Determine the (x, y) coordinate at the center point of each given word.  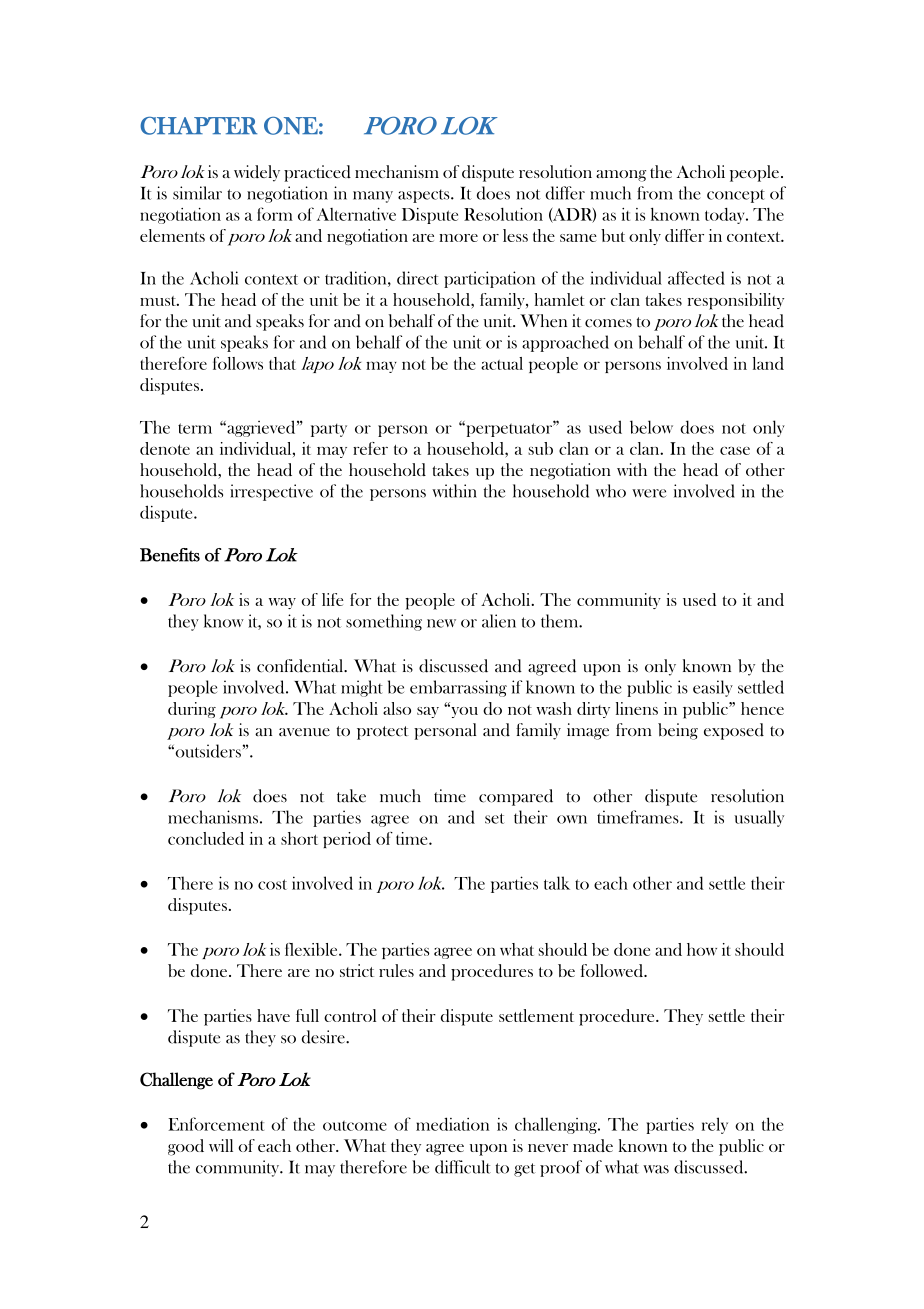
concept (736, 196)
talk (557, 883)
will (221, 1145)
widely (257, 173)
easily (713, 688)
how (702, 949)
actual (502, 363)
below (651, 427)
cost (272, 884)
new (441, 623)
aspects (425, 196)
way (282, 603)
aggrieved (261, 428)
